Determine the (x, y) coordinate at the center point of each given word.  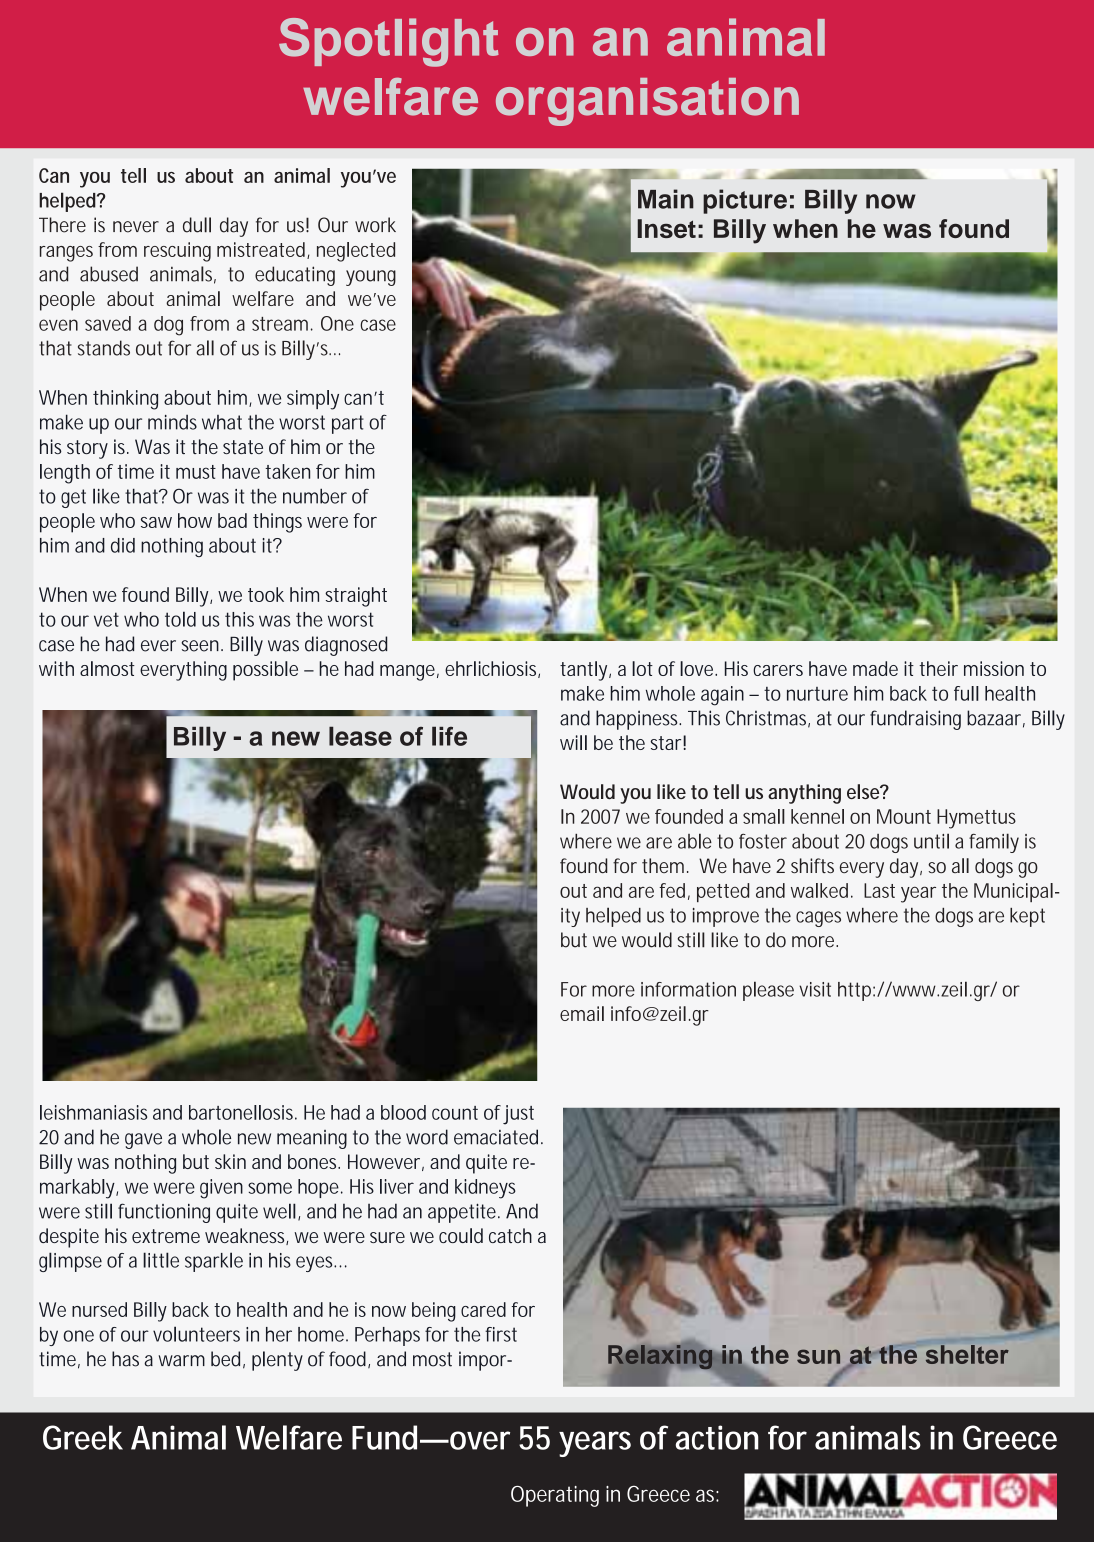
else (864, 791)
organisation (647, 102)
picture (745, 201)
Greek (83, 1437)
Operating (555, 1496)
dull (197, 225)
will (573, 742)
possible (265, 671)
